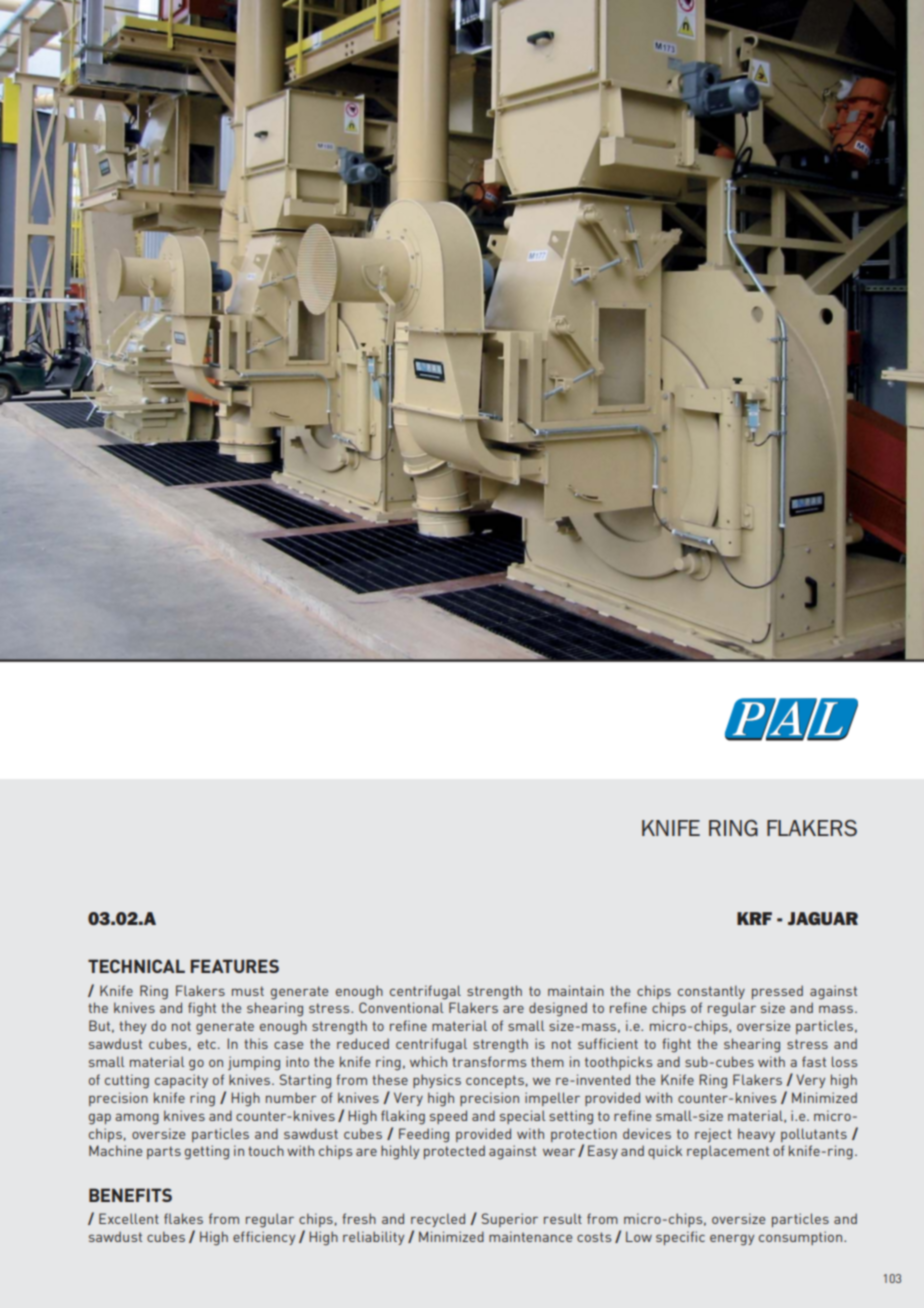 This screenshot has height=1308, width=924. What do you see at coordinates (530, 1236) in the screenshot?
I see `maintenance` at bounding box center [530, 1236].
